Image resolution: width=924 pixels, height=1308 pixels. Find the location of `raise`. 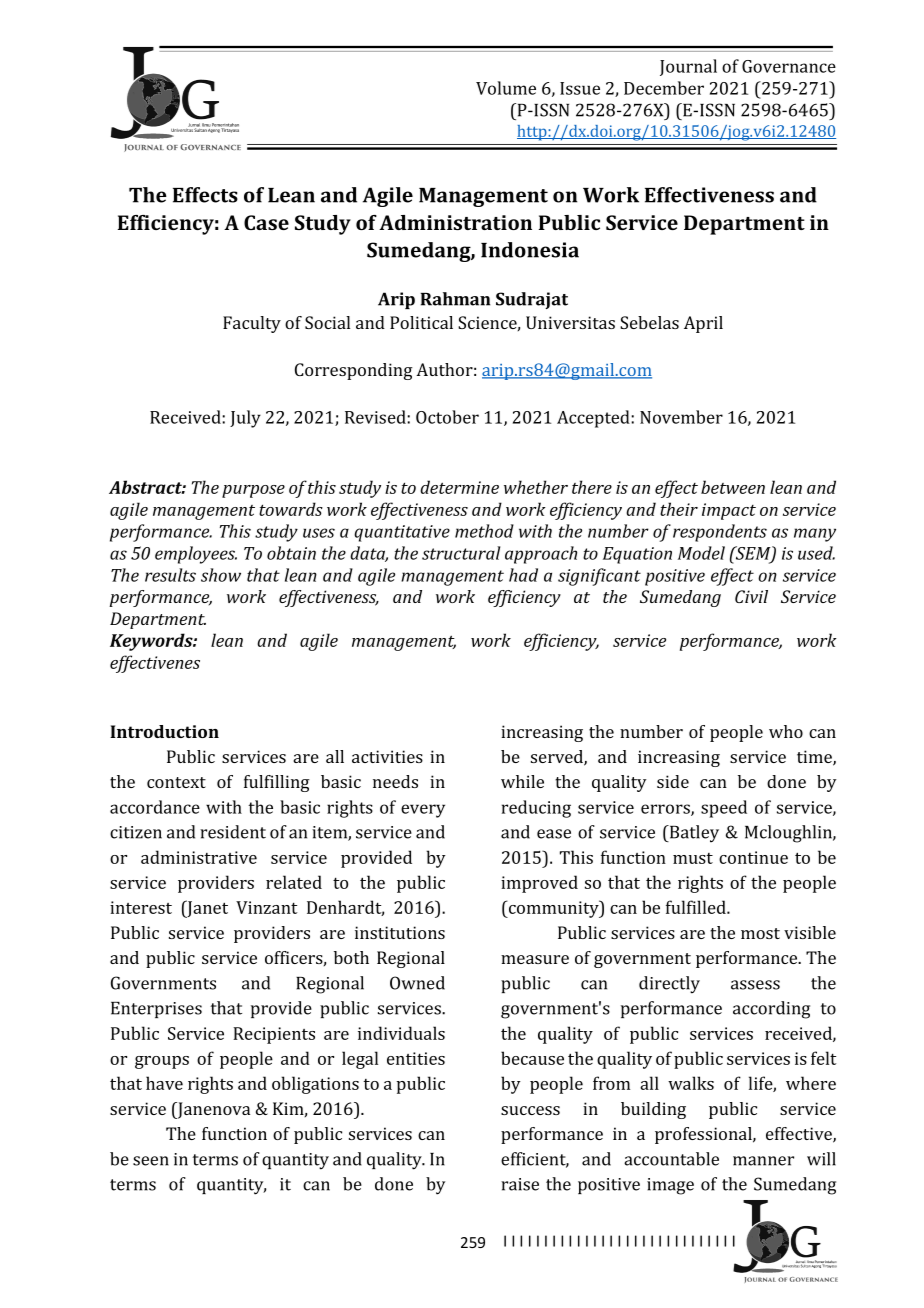

raise is located at coordinates (520, 1184).
